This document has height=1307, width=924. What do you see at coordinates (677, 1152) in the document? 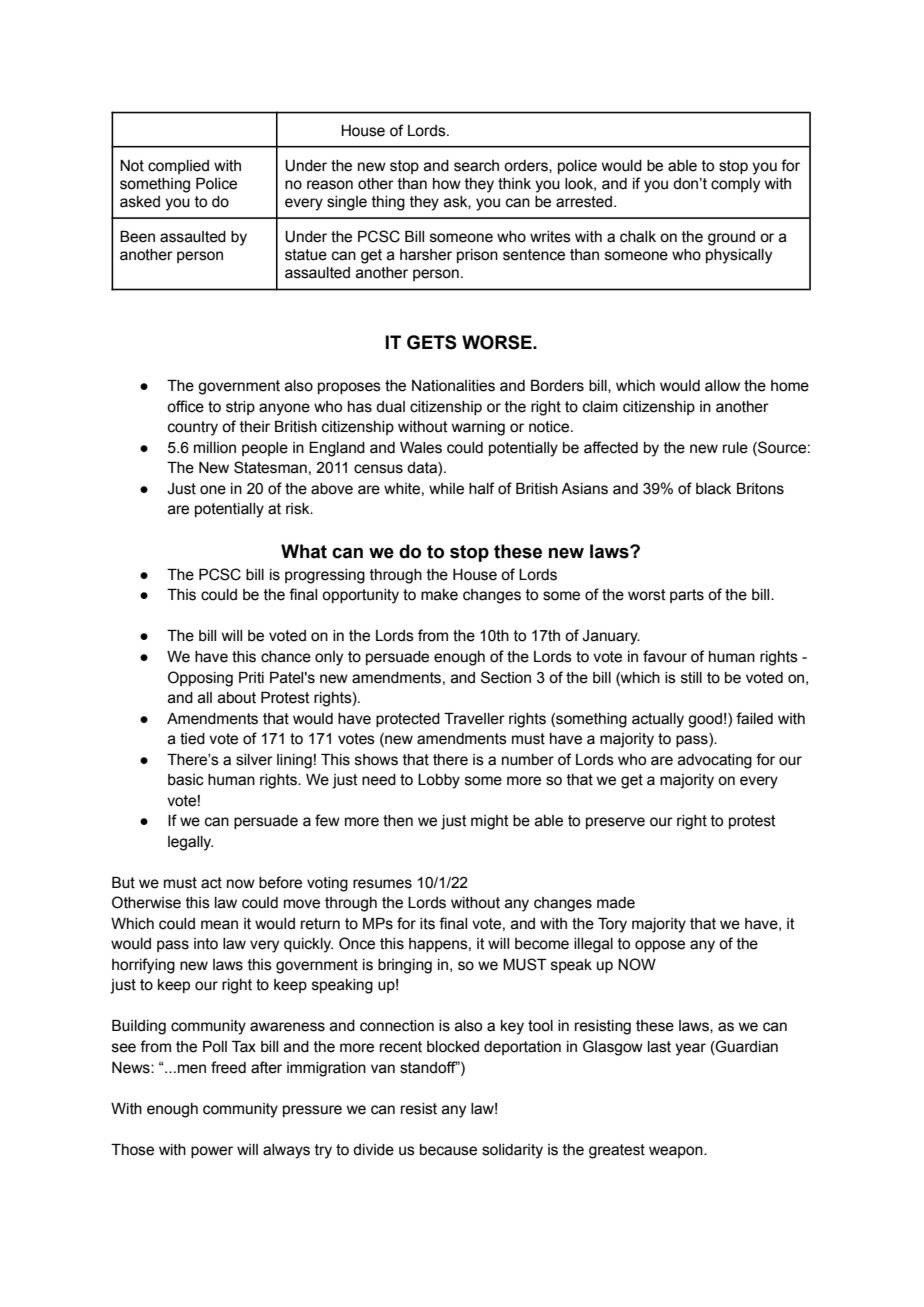
I see `weapon` at bounding box center [677, 1152].
